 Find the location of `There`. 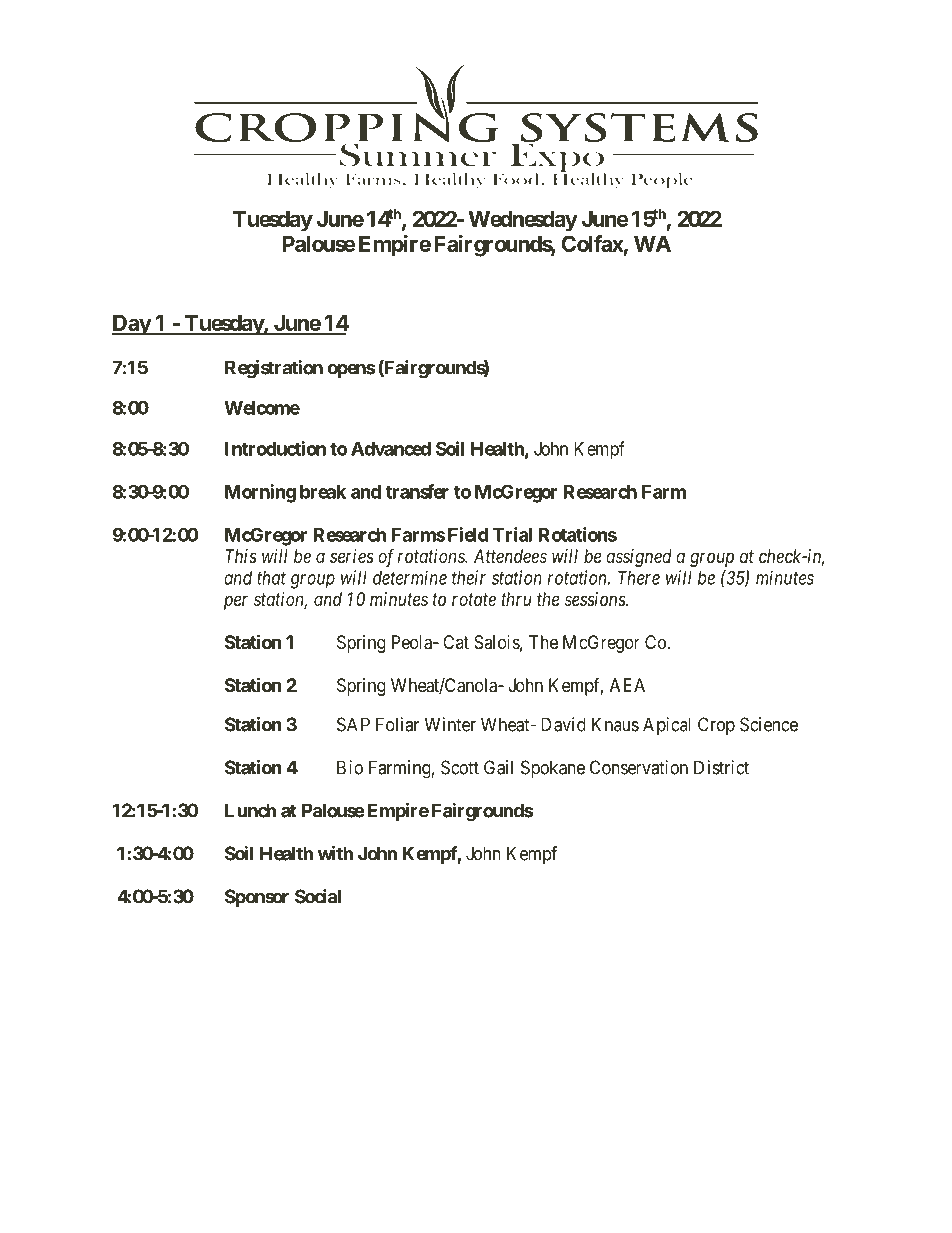

There is located at coordinates (639, 578).
